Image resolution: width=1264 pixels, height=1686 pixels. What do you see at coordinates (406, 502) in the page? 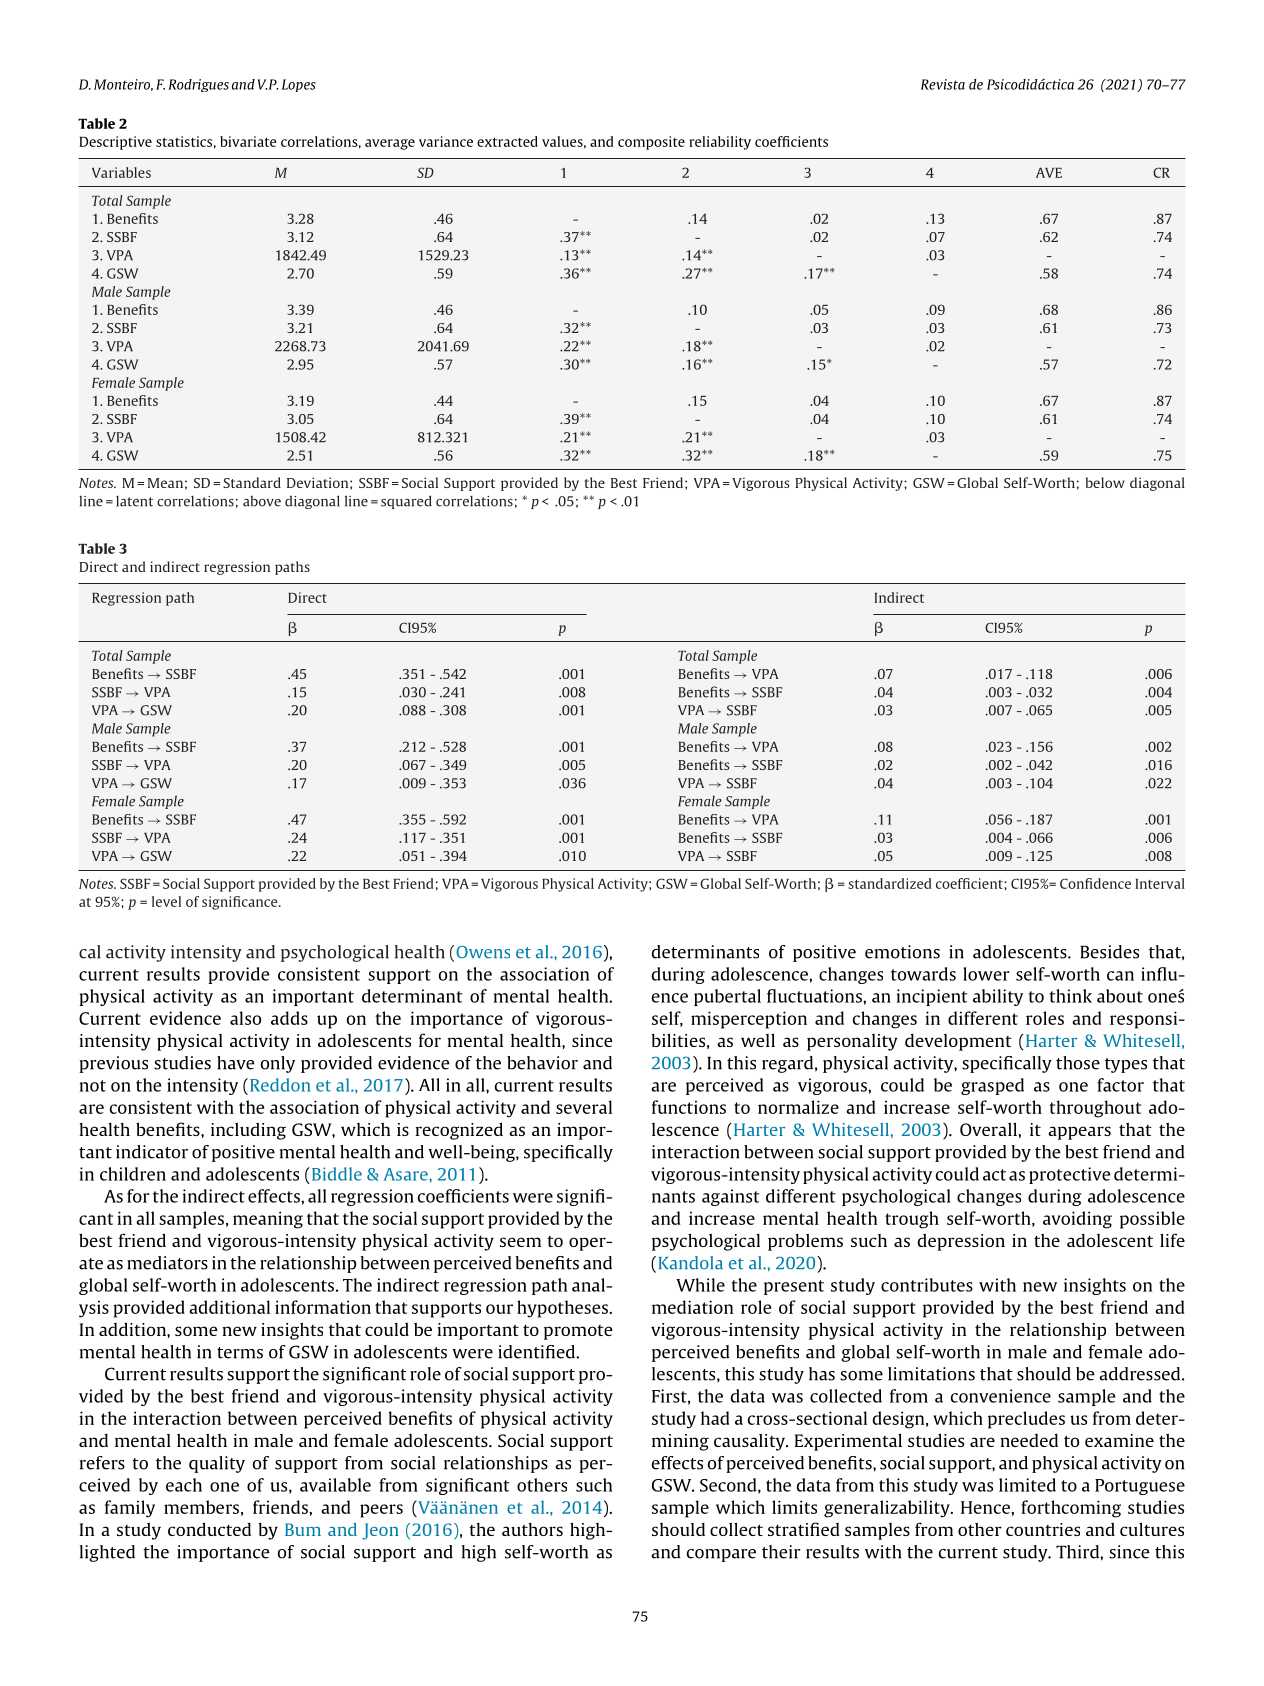
I see `squared` at bounding box center [406, 502].
